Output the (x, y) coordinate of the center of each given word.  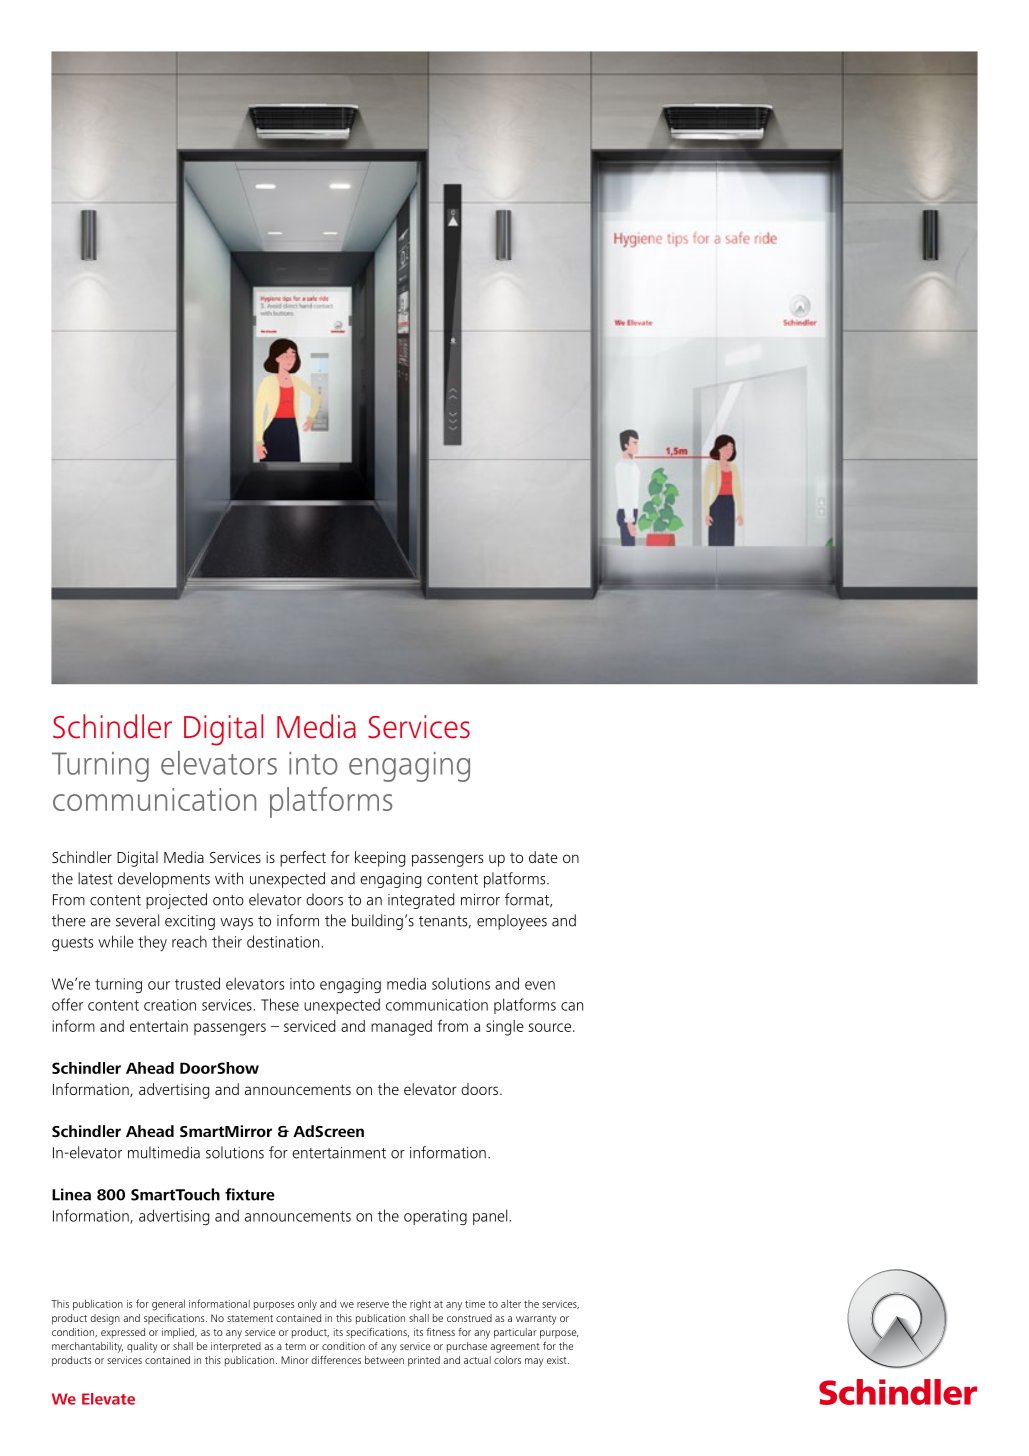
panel (490, 1217)
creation (170, 1005)
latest (95, 878)
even (540, 985)
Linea (71, 1194)
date (543, 857)
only (307, 1304)
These (280, 1004)
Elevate (108, 1399)
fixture (250, 1194)
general (168, 1305)
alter (511, 1303)
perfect (303, 859)
